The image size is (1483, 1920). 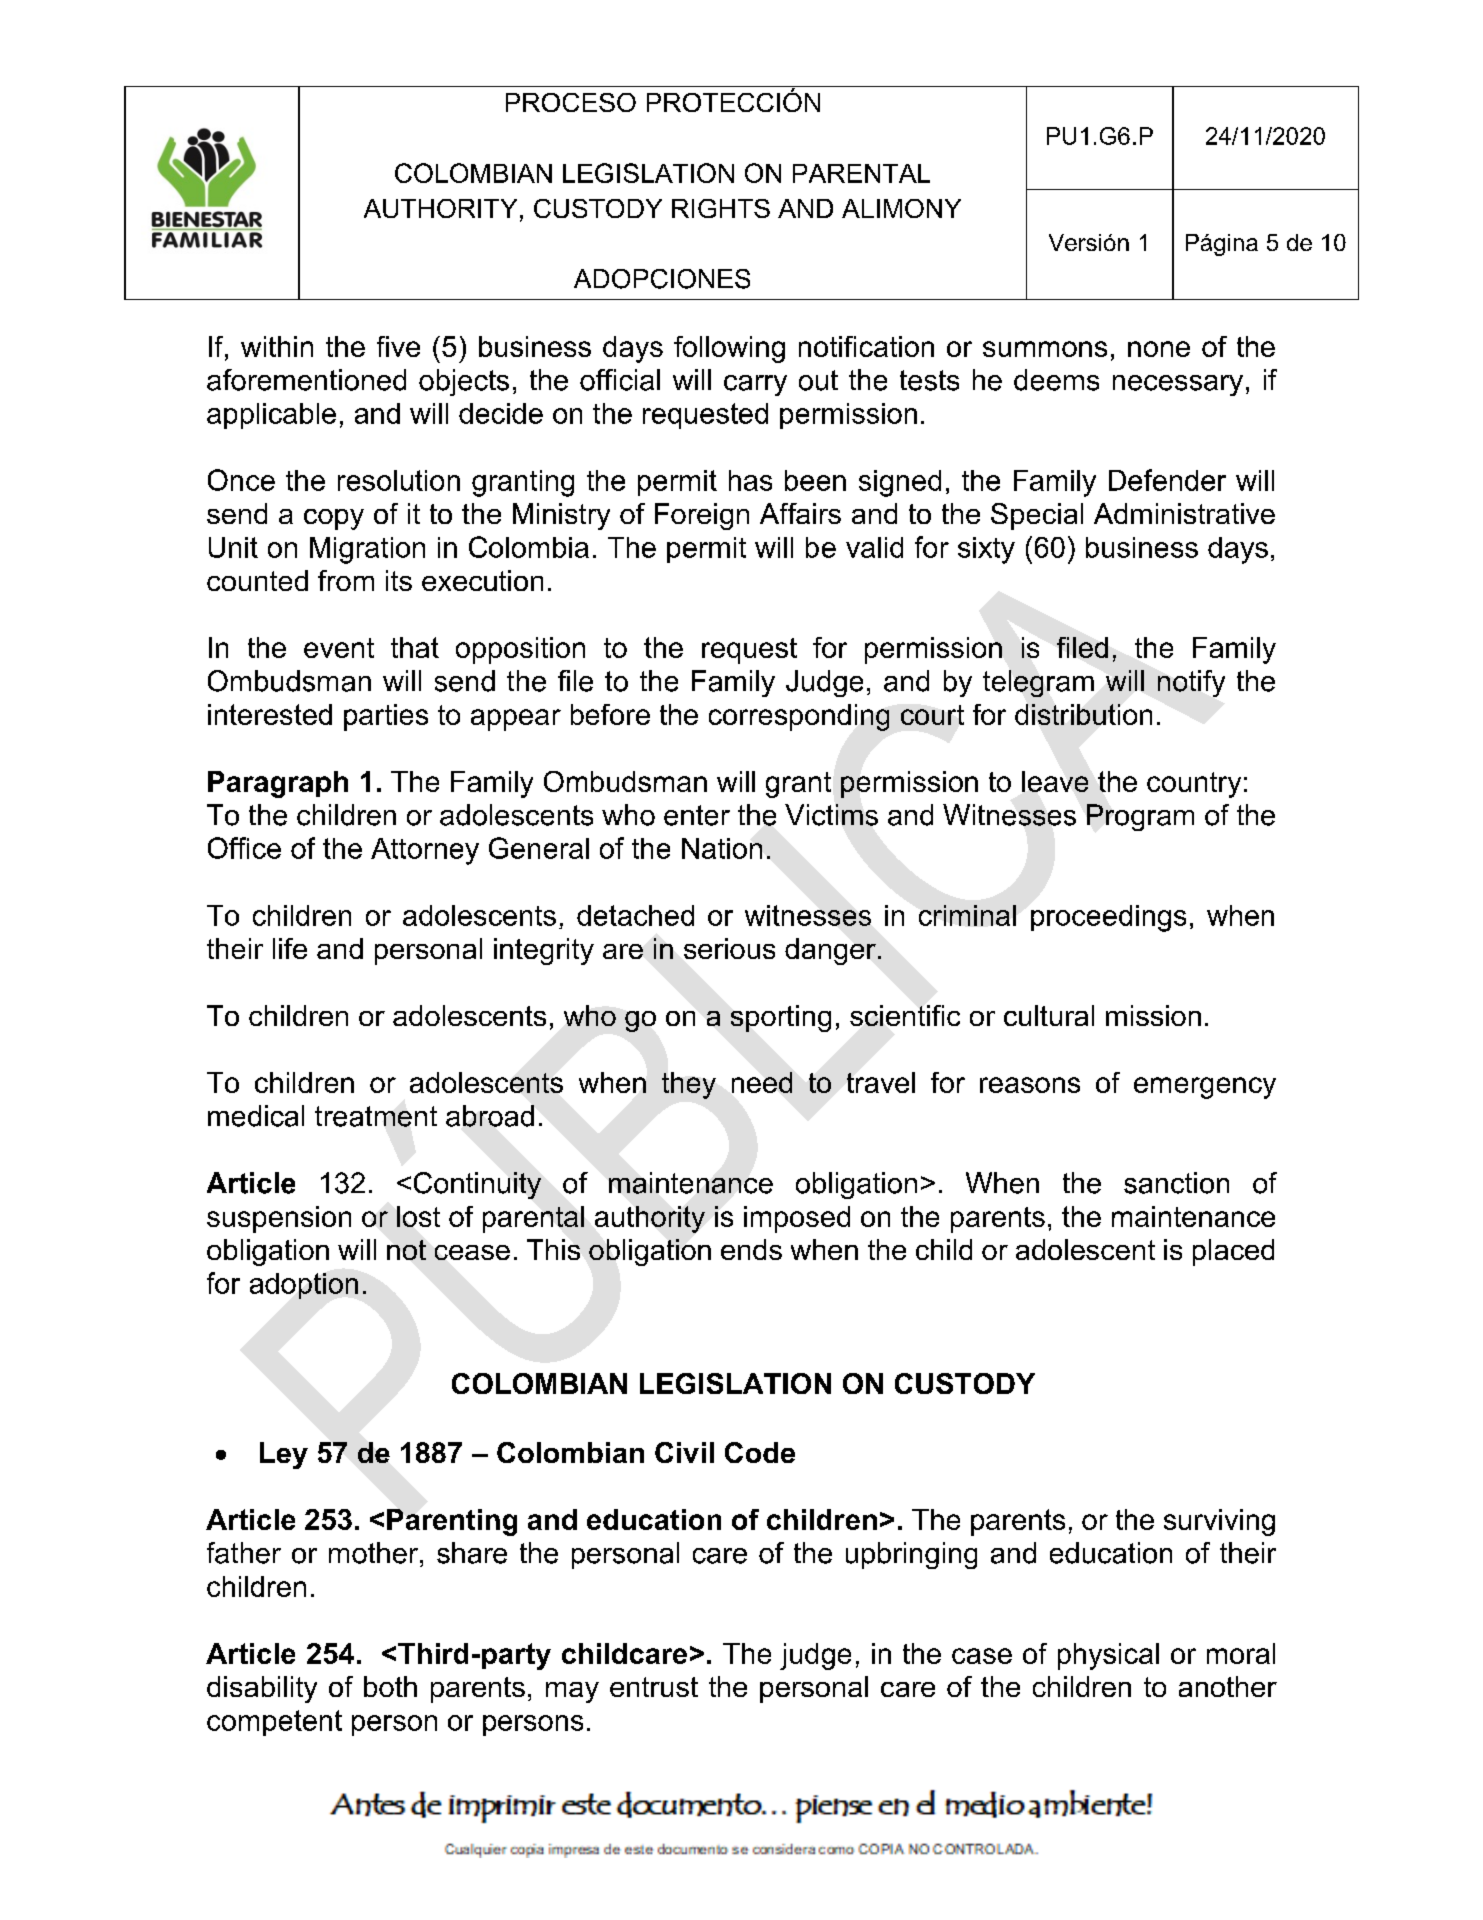 I want to click on none, so click(x=1159, y=349).
